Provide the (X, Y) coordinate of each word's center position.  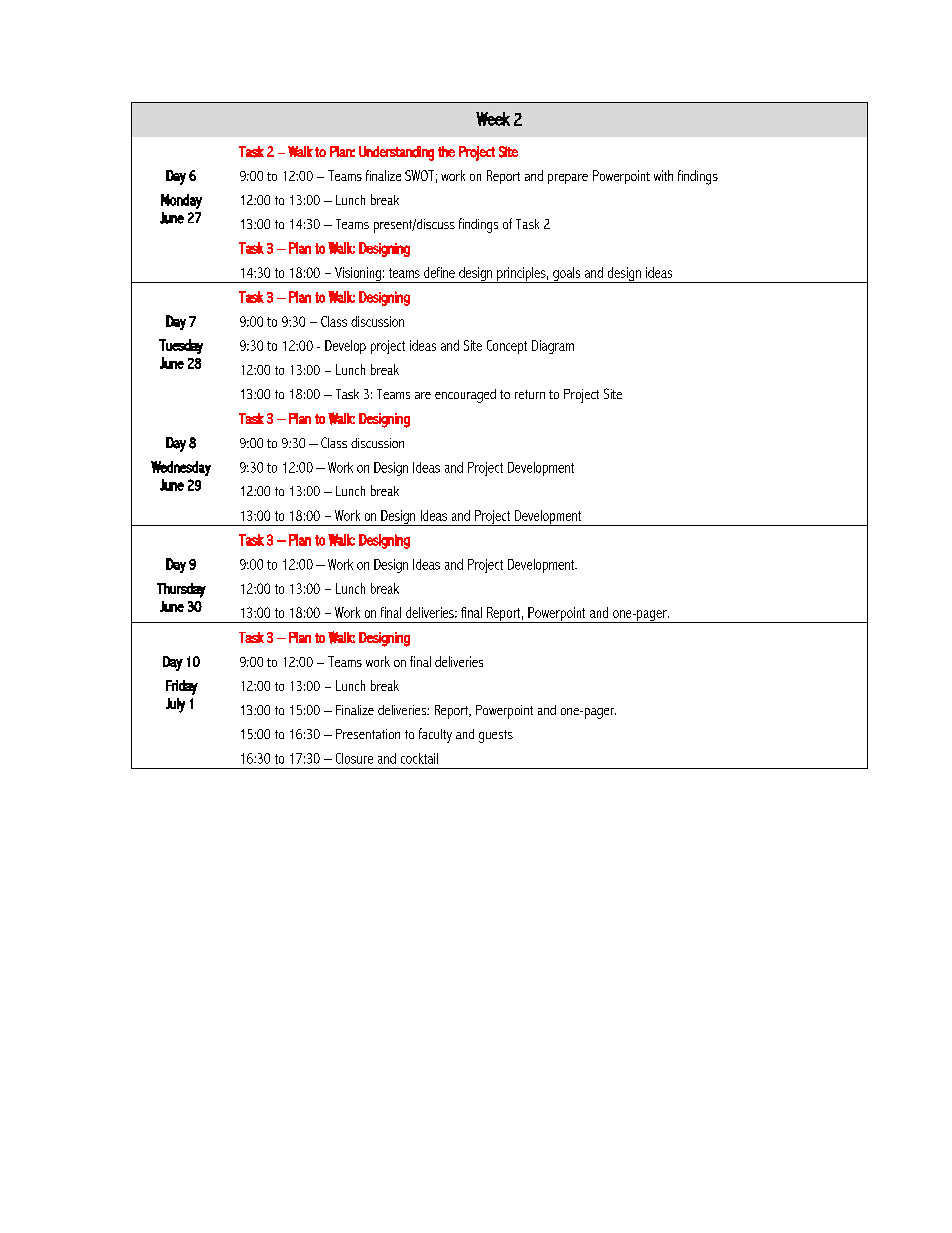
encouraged (465, 396)
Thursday (181, 590)
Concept (507, 347)
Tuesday (181, 346)
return (530, 394)
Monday (181, 201)
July (175, 705)
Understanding (396, 153)
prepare (568, 179)
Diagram (553, 347)
